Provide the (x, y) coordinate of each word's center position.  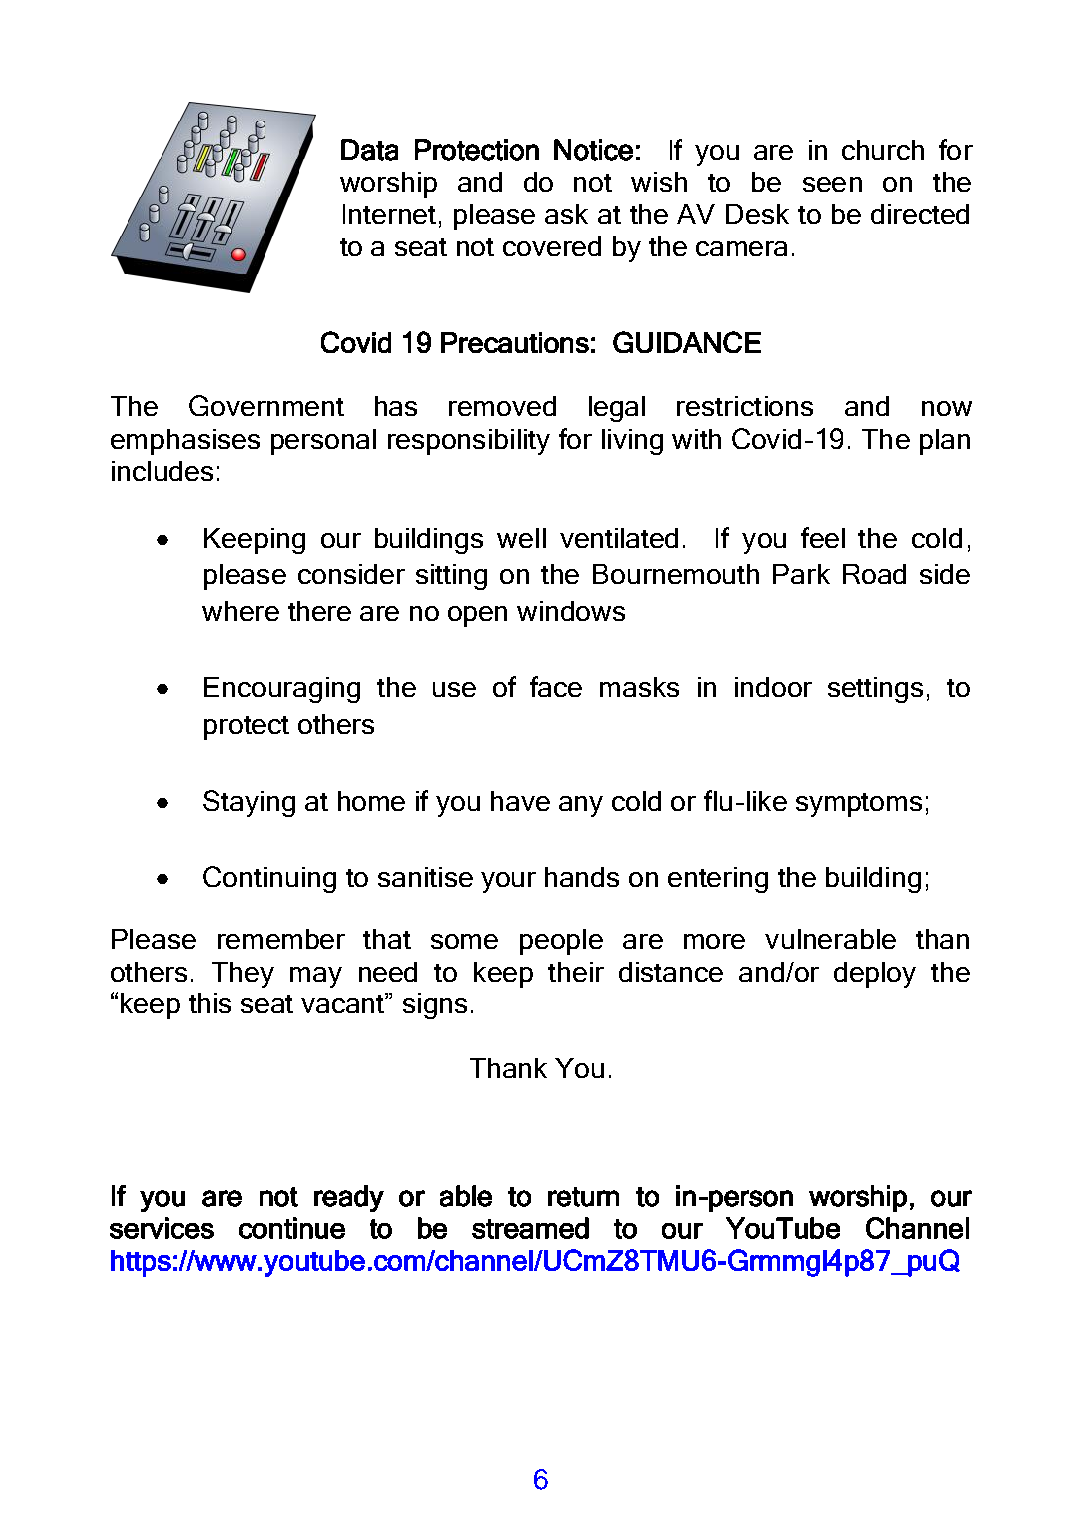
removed (502, 406)
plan (945, 442)
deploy (875, 975)
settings (875, 690)
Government (266, 405)
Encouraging (282, 690)
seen (832, 184)
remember (281, 939)
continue (292, 1228)
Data (369, 150)
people (561, 942)
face (556, 686)
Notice (593, 150)
